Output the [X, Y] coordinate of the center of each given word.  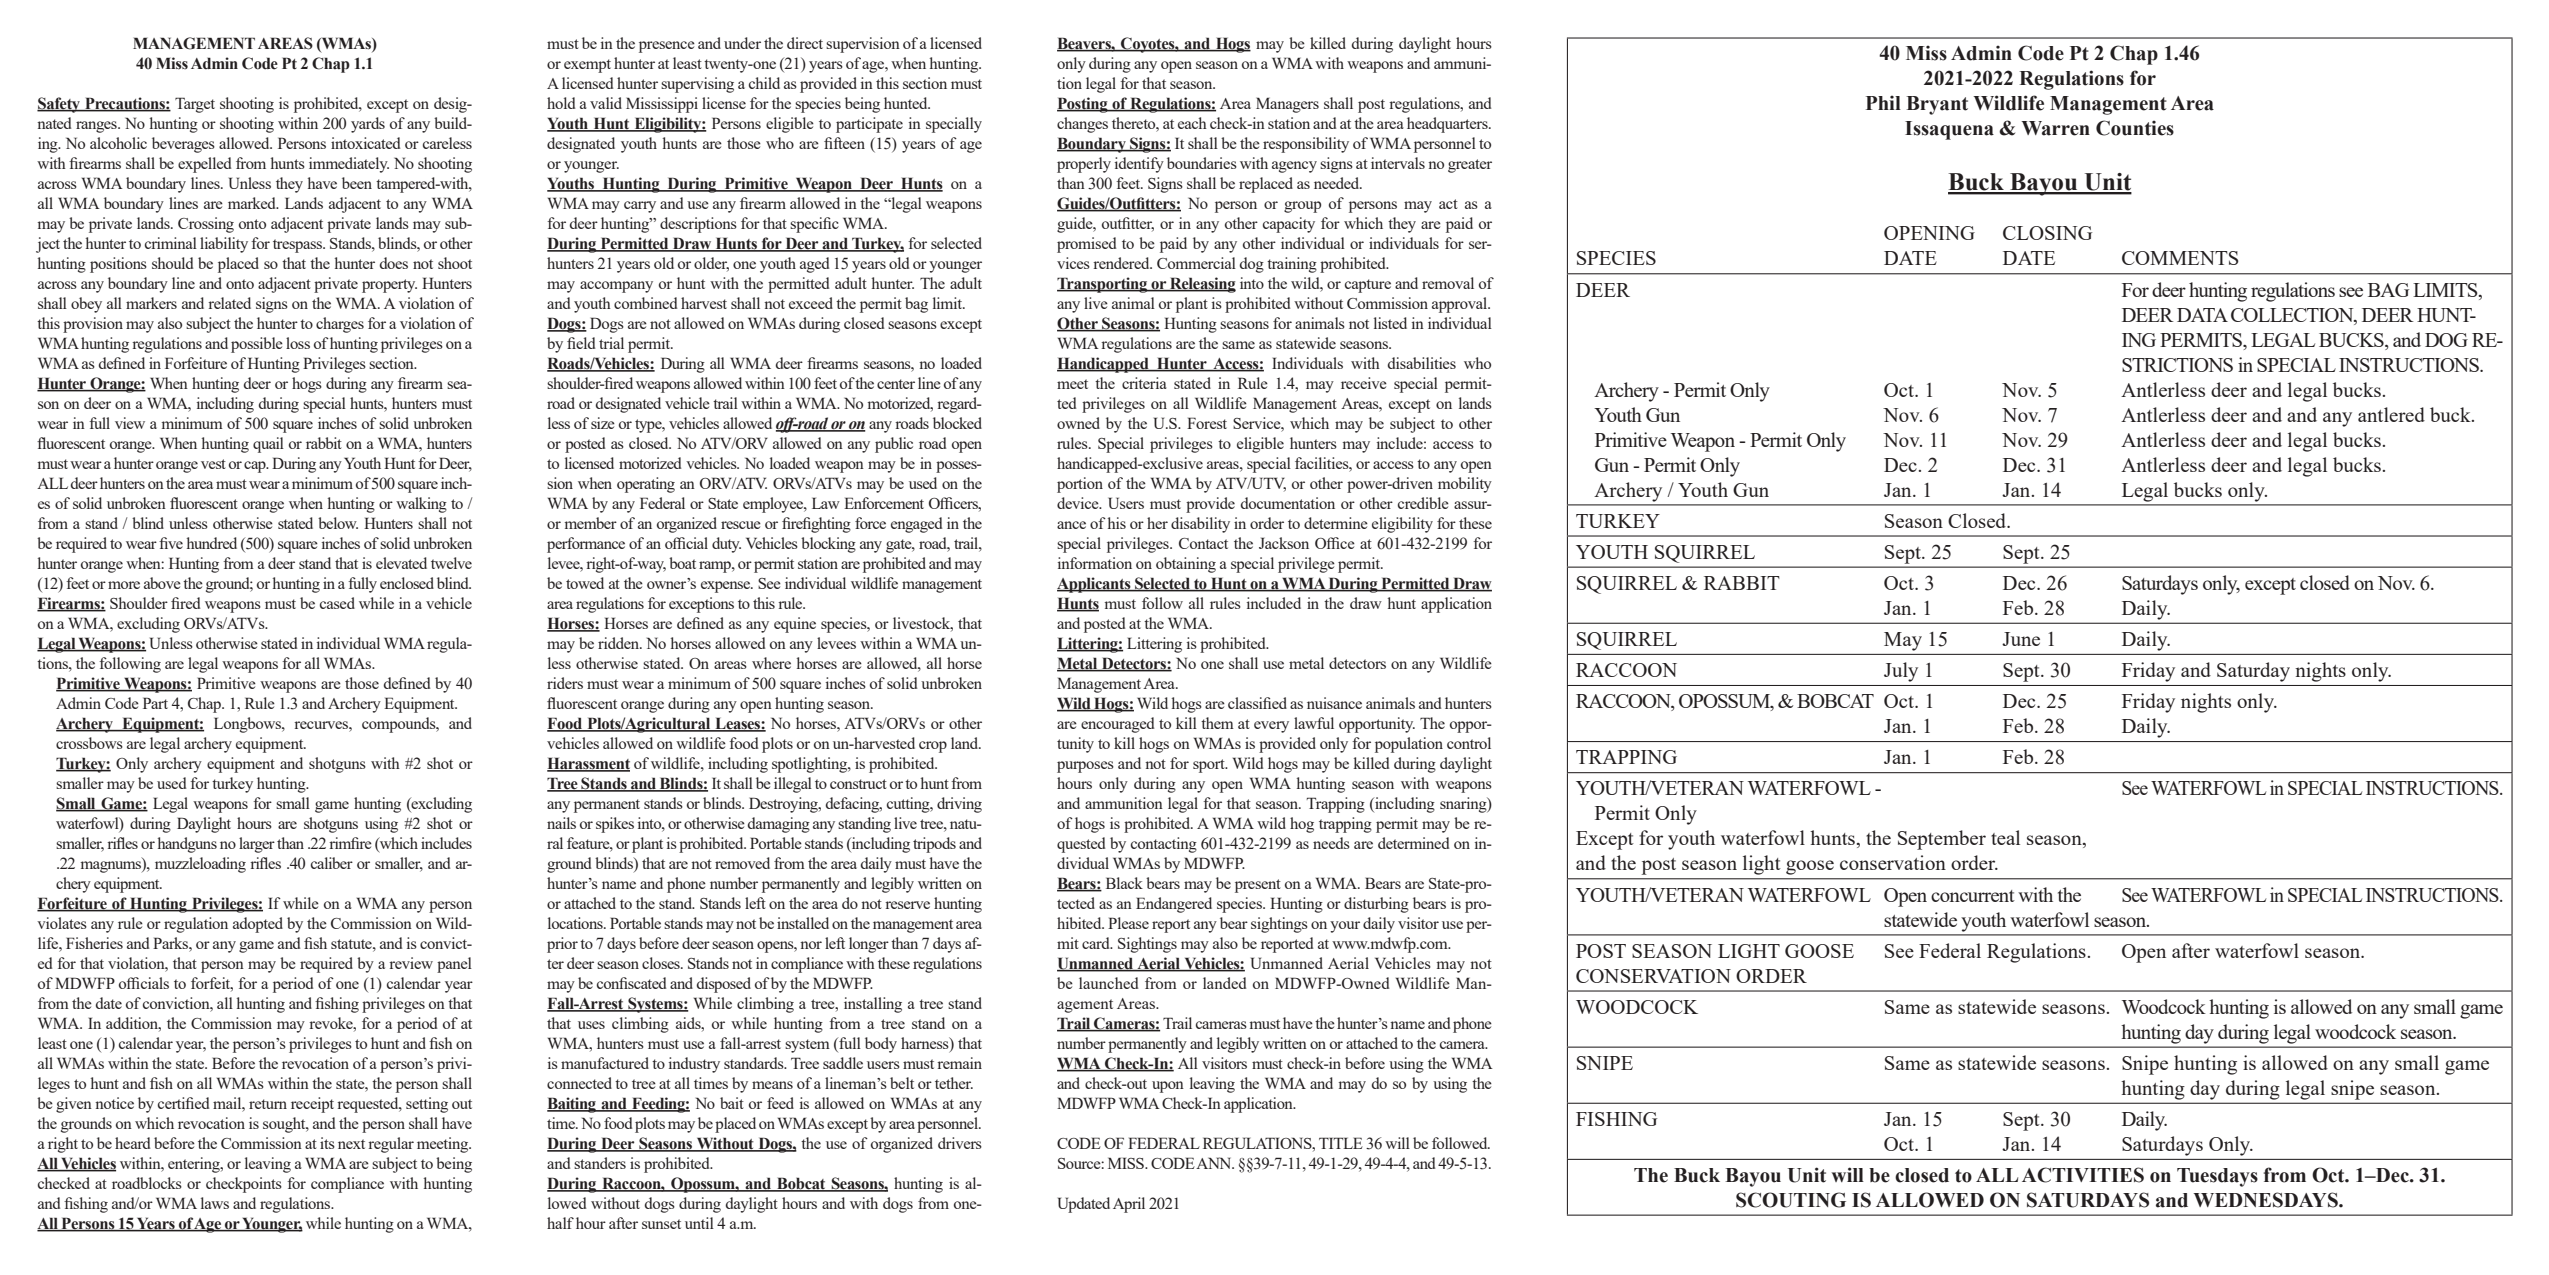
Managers [1287, 105]
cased [337, 603]
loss [298, 343]
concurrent [1973, 896]
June [2021, 639]
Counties [2135, 128]
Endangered [1174, 905]
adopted [258, 925]
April [1129, 1205]
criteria [1144, 383]
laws [215, 1203]
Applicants [1095, 585]
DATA [2202, 315]
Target [195, 105]
